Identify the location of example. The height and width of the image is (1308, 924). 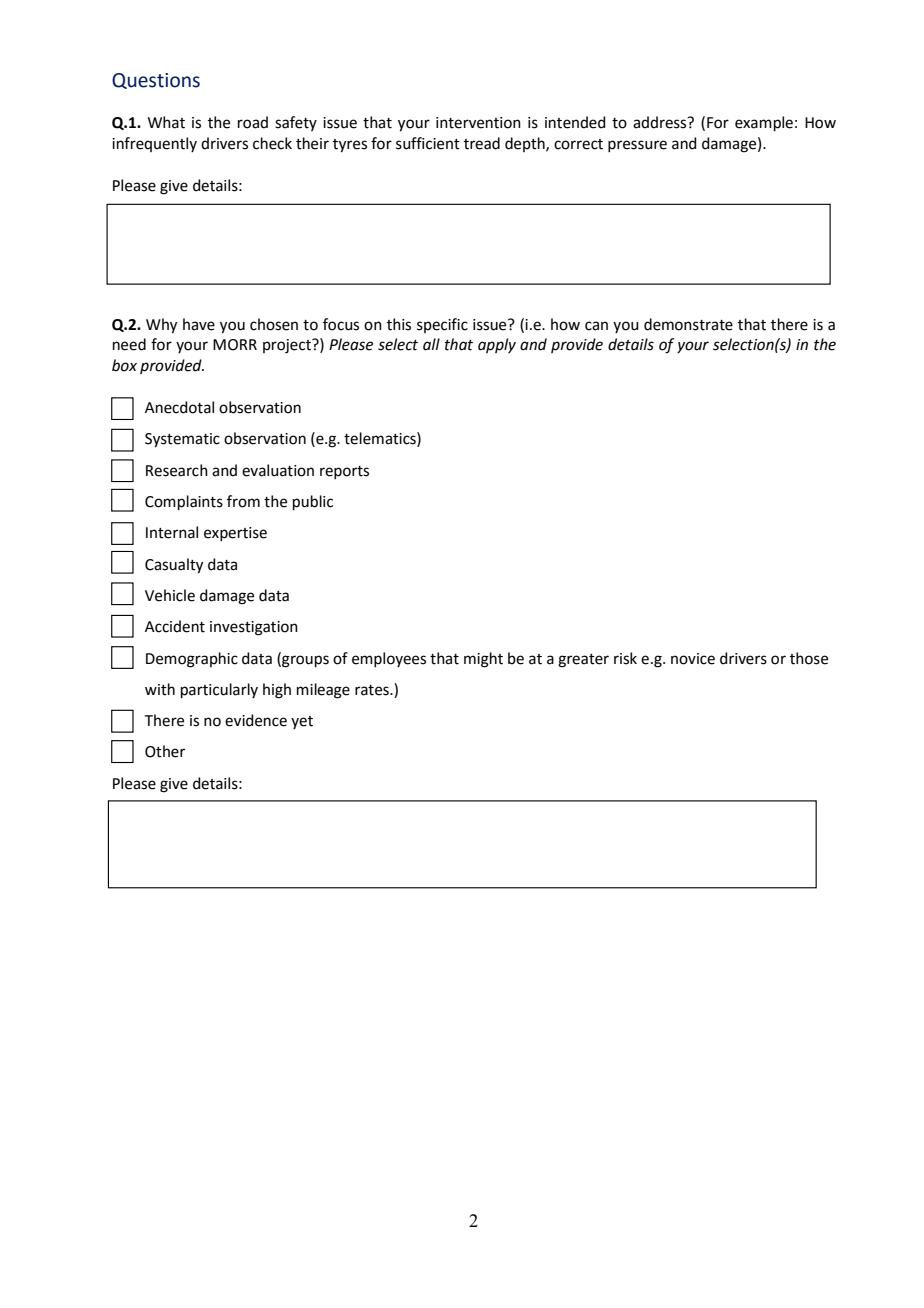
(764, 123).
